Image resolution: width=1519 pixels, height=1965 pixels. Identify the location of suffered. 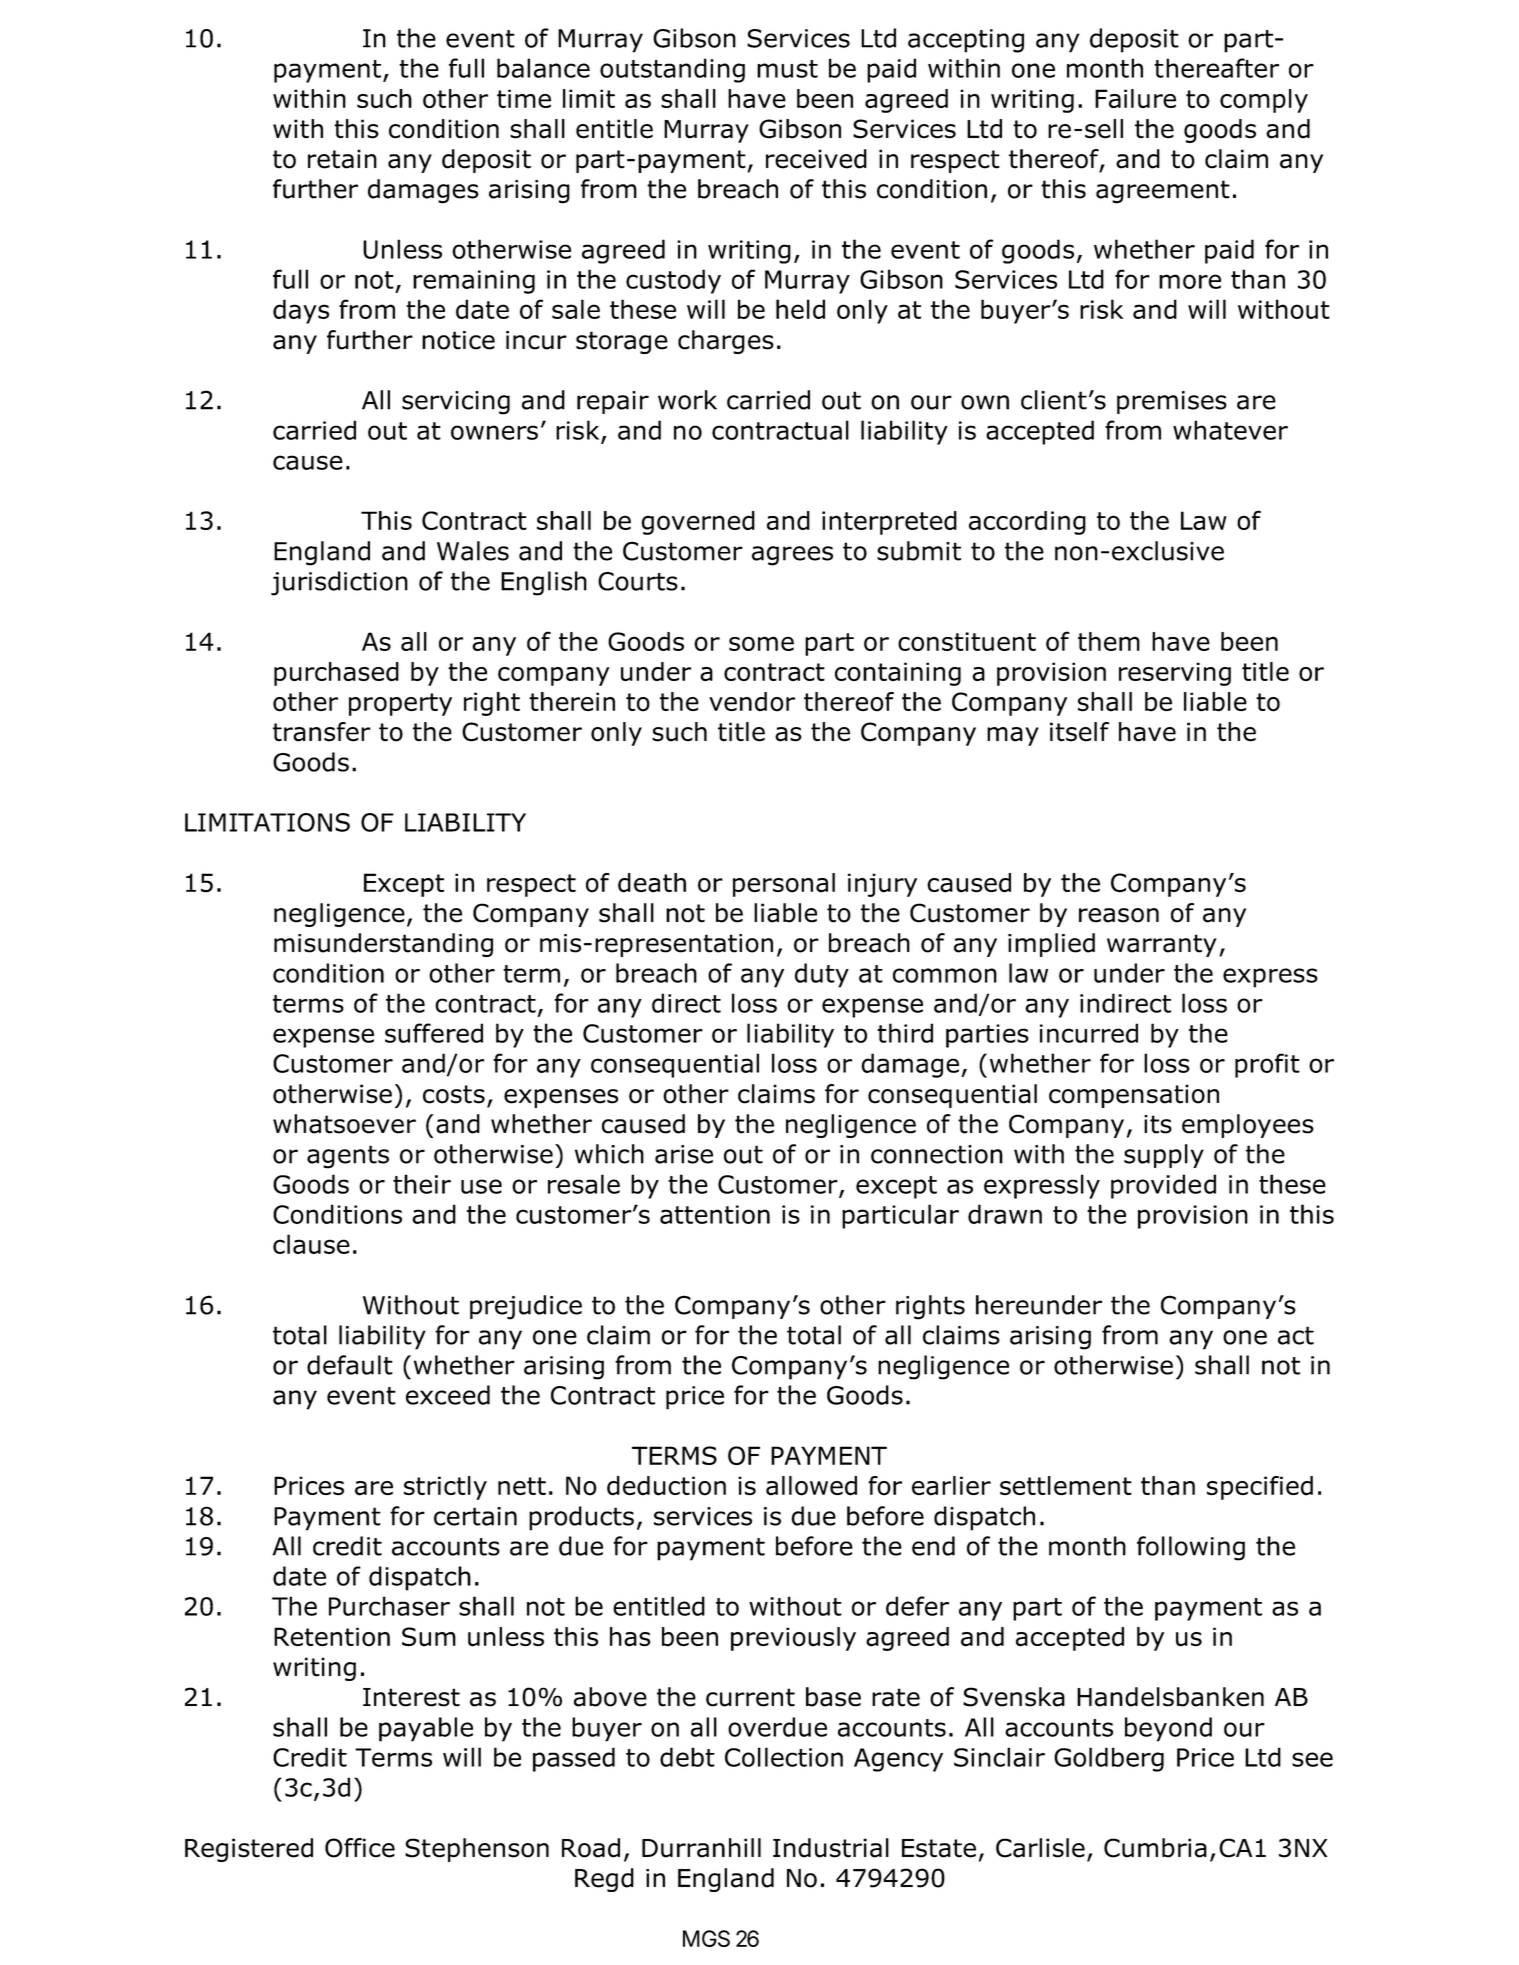
(434, 1033).
